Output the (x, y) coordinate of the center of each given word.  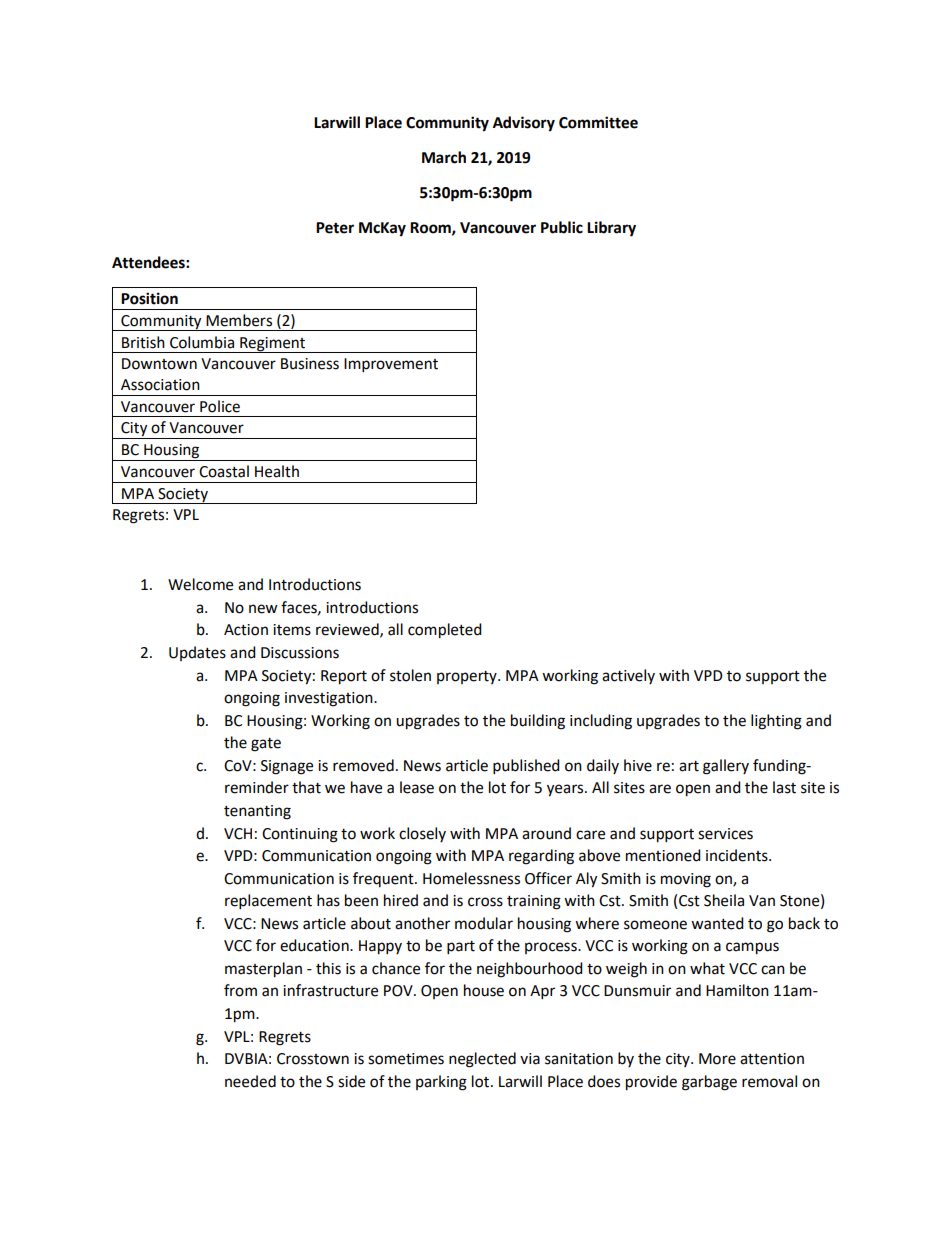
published (526, 767)
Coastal (224, 471)
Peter (335, 228)
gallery (726, 767)
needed (250, 1081)
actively (628, 676)
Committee (598, 122)
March (444, 157)
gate (266, 745)
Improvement (391, 365)
